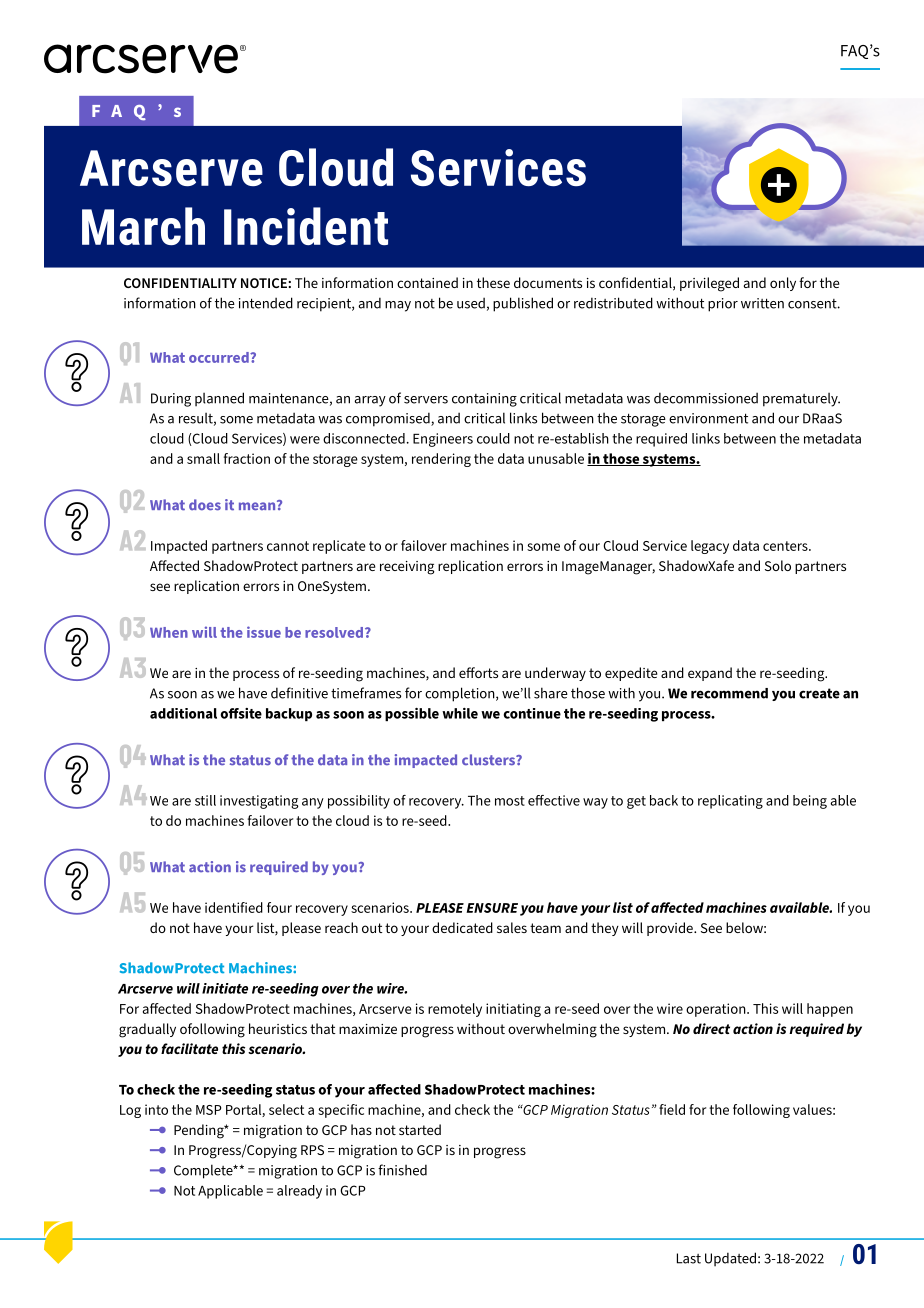  Describe the element at coordinates (493, 282) in the screenshot. I see `these` at that location.
